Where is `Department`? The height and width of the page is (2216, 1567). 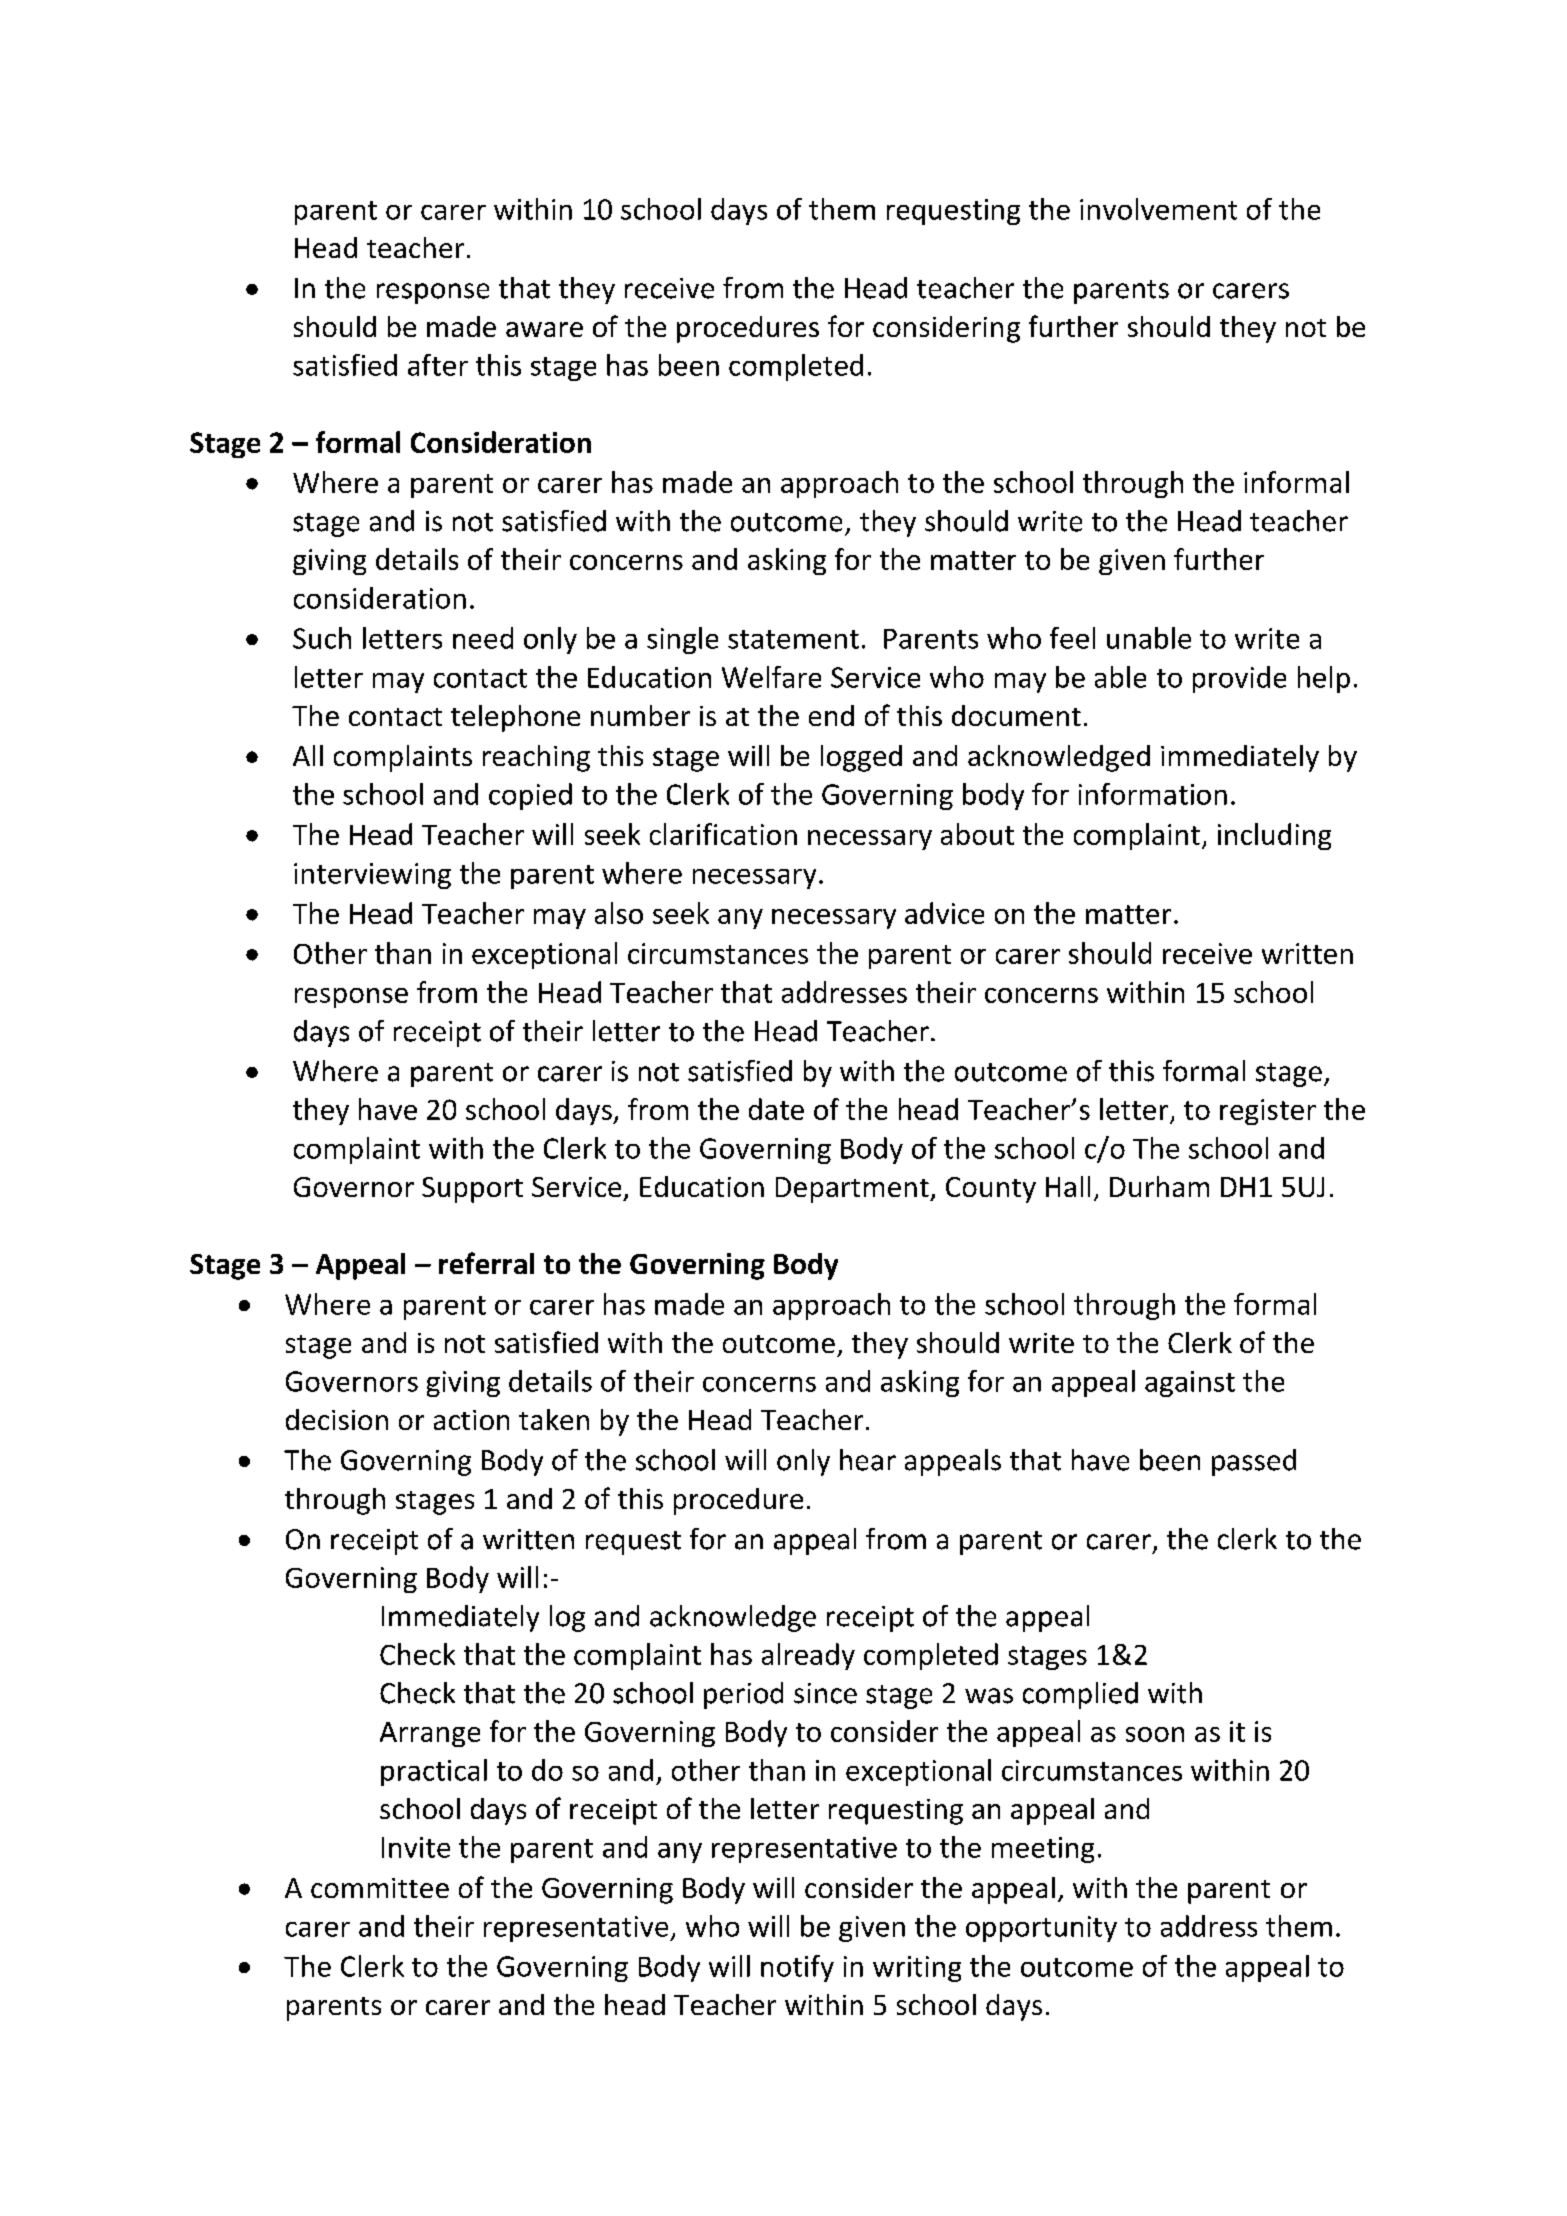
Department is located at coordinates (853, 1190).
